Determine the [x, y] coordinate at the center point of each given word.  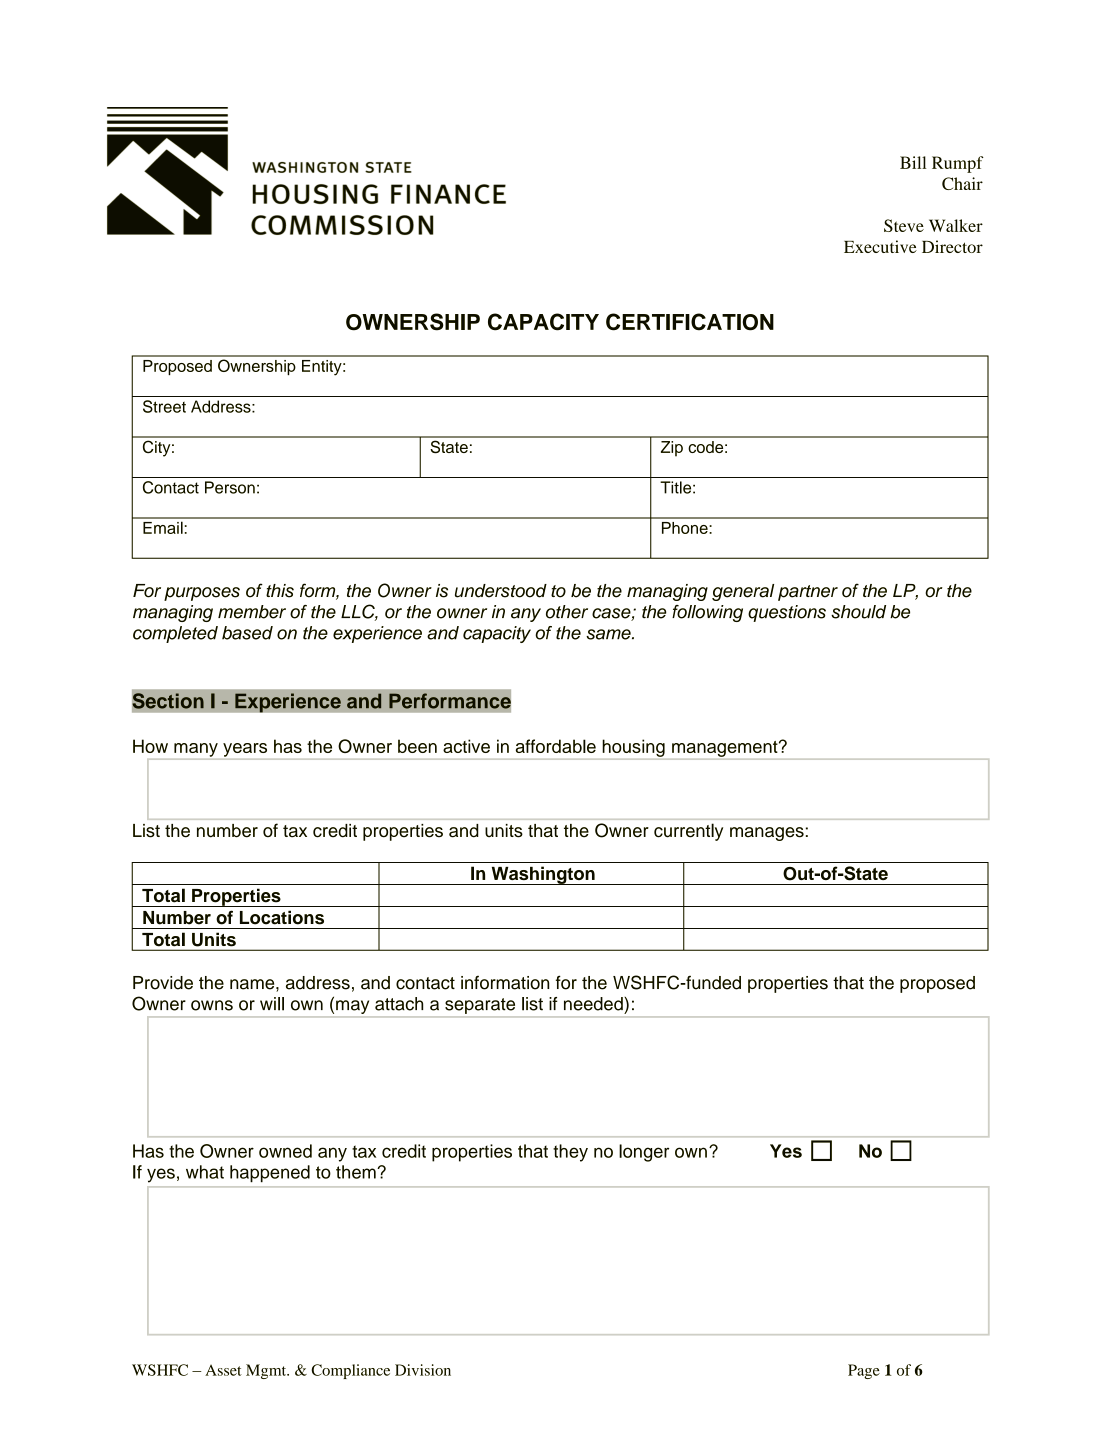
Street [164, 406]
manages [767, 834]
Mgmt [267, 1371]
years [245, 750]
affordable [556, 746]
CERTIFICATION [690, 322]
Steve [904, 225]
